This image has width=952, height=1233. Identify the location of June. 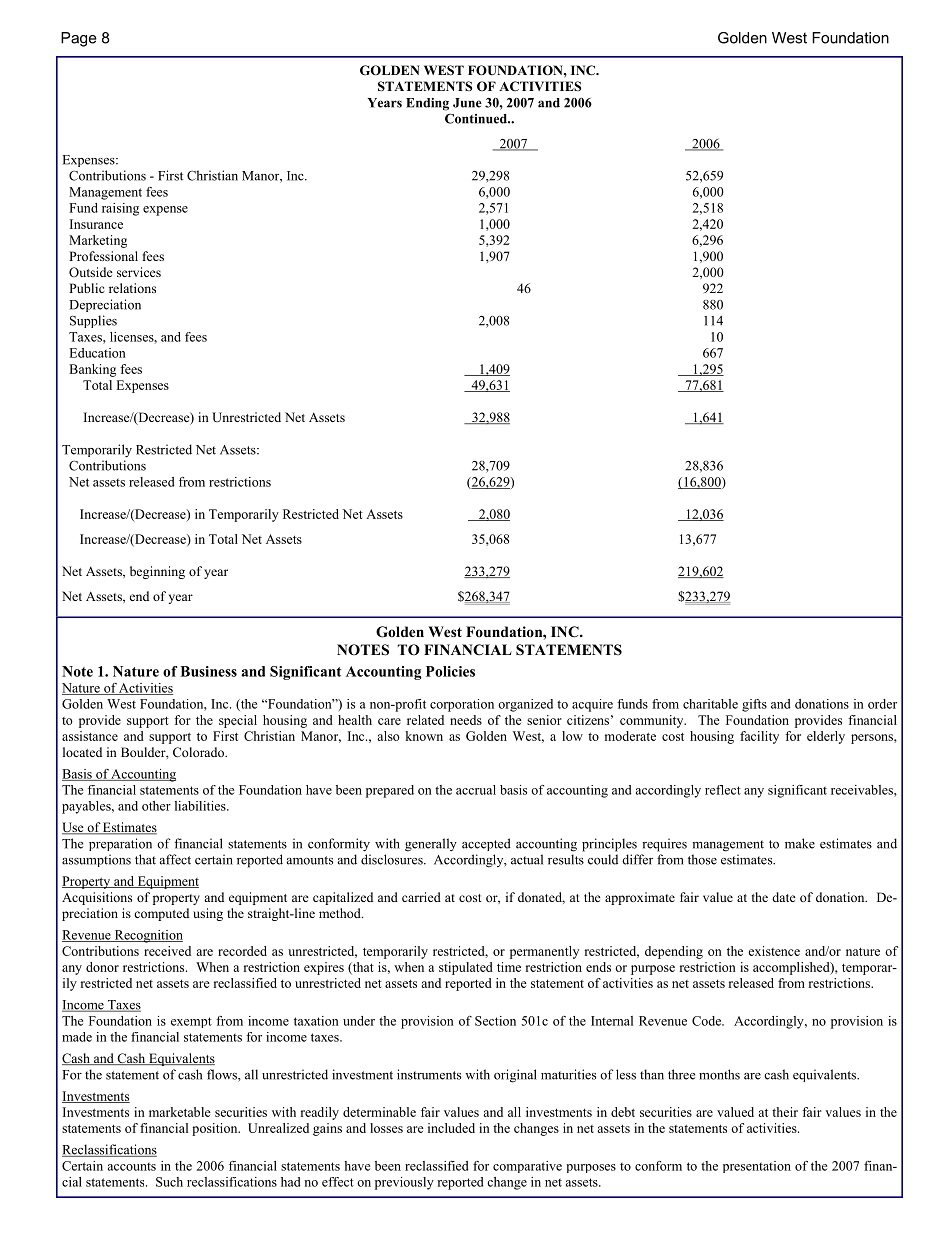
(467, 103).
